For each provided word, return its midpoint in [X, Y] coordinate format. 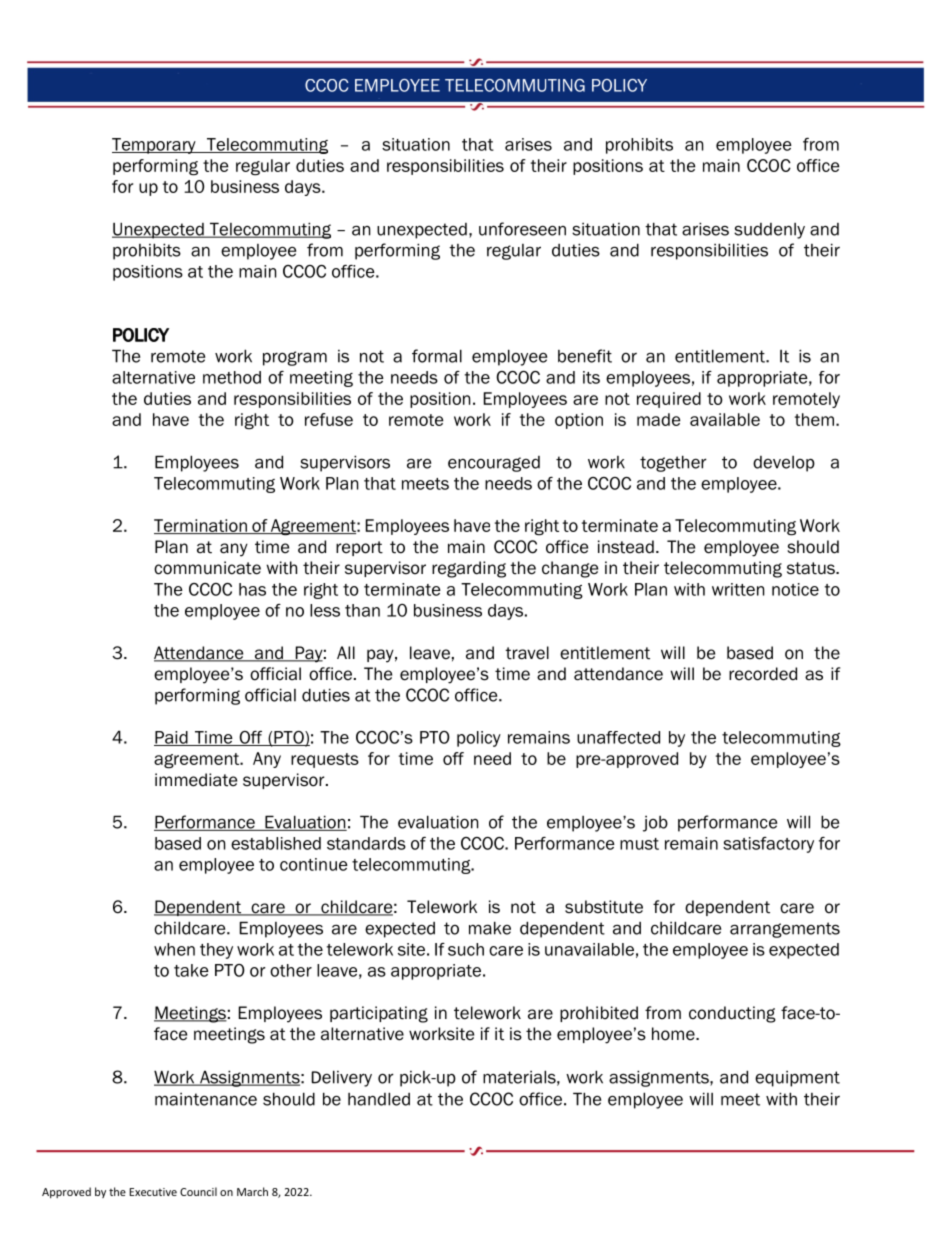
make [490, 928]
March [252, 1191]
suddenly [769, 231]
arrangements [785, 930]
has [252, 589]
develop [784, 464]
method [232, 377]
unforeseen [522, 229]
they [216, 951]
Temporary [155, 146]
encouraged [494, 464]
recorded [763, 674]
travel [527, 653]
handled [379, 1099]
